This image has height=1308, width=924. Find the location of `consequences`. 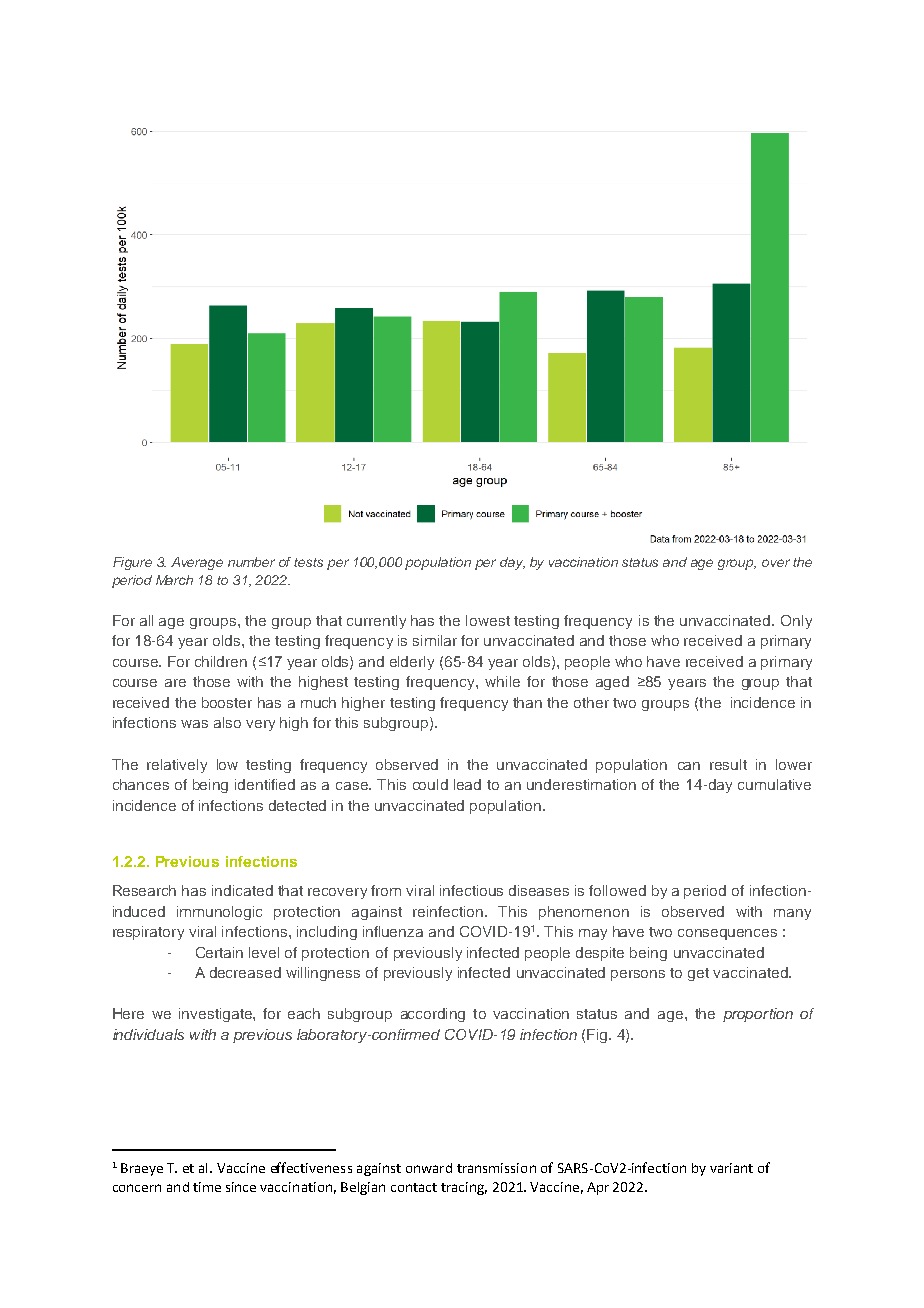

consequences is located at coordinates (727, 934).
